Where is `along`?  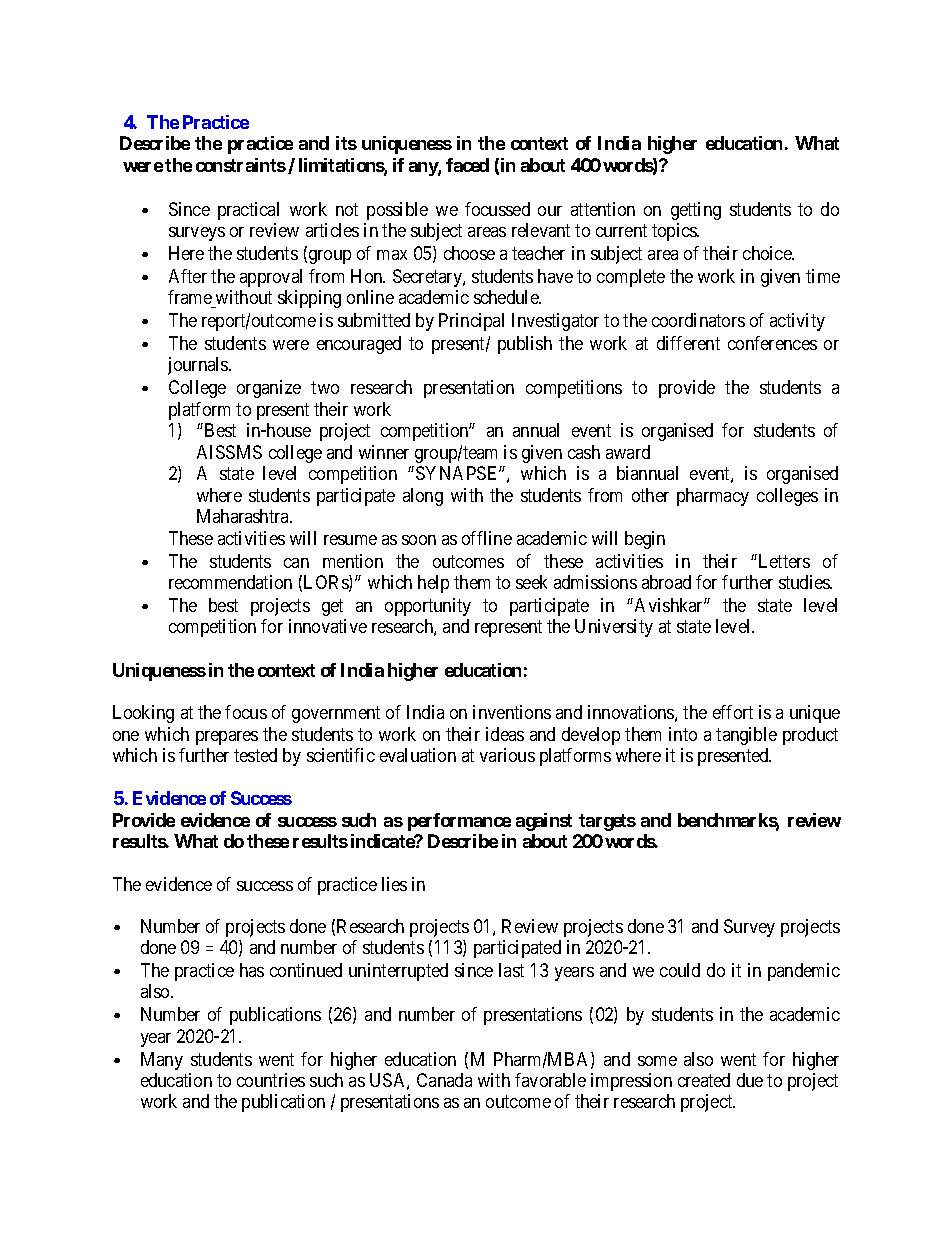
along is located at coordinates (423, 497).
